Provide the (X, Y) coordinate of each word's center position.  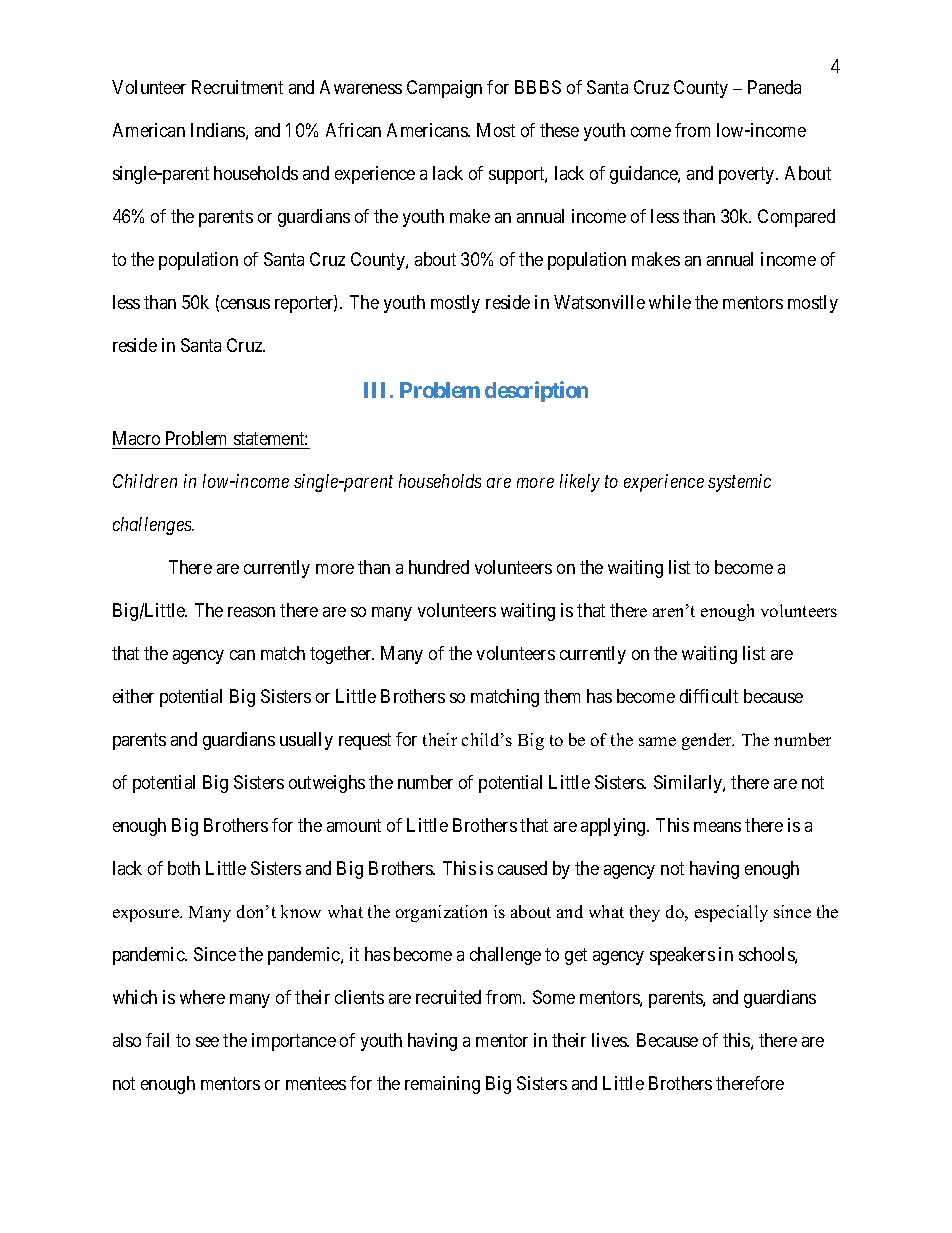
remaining (442, 1085)
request (365, 741)
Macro (136, 438)
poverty (748, 176)
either (133, 696)
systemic (739, 483)
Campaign (444, 89)
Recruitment (237, 87)
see (207, 1042)
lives (610, 1040)
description (536, 391)
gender (708, 741)
